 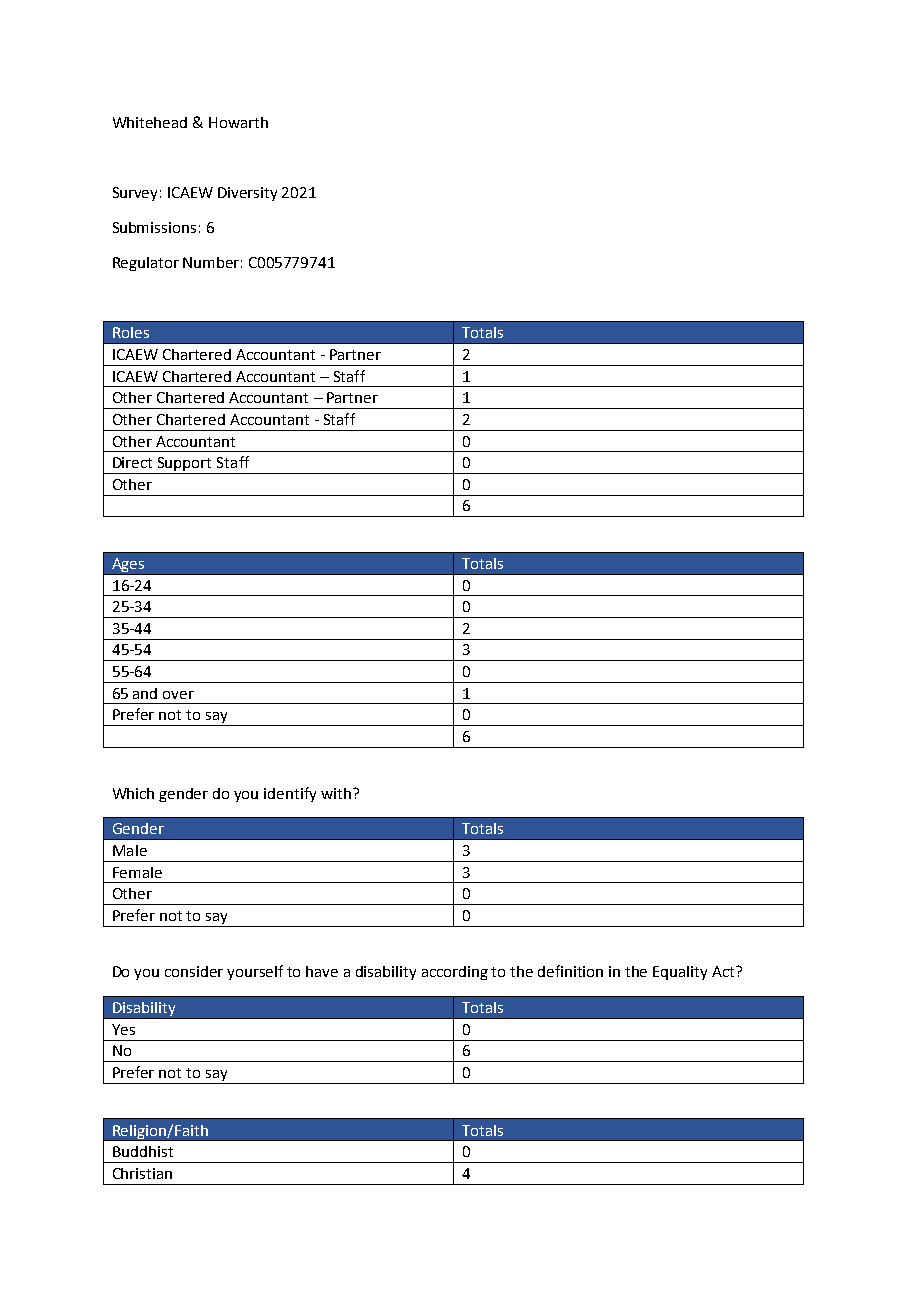 I want to click on according, so click(x=455, y=973).
